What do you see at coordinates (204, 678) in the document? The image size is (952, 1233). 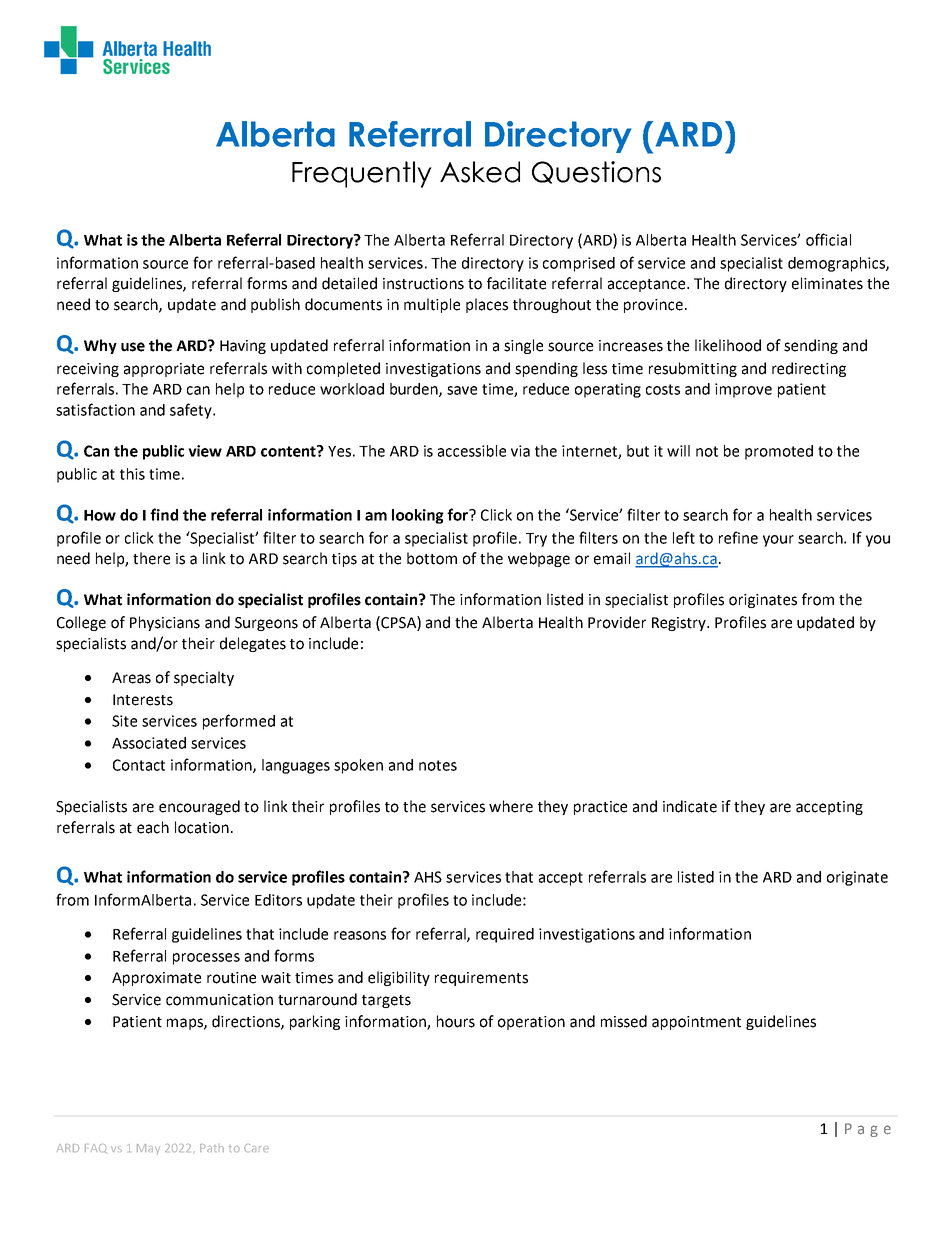 I see `specialty` at bounding box center [204, 678].
